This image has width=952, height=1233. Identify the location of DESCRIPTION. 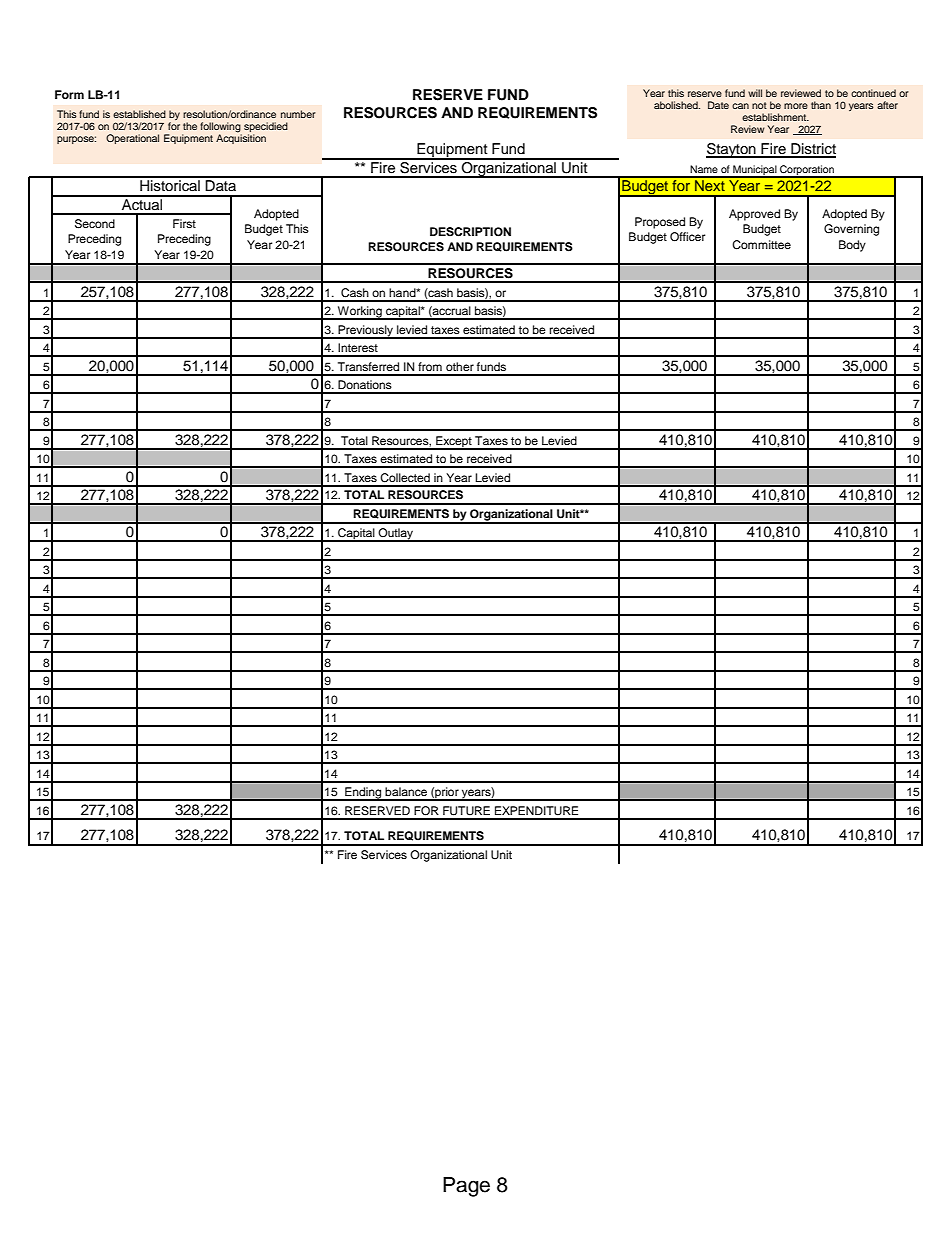
(470, 232).
